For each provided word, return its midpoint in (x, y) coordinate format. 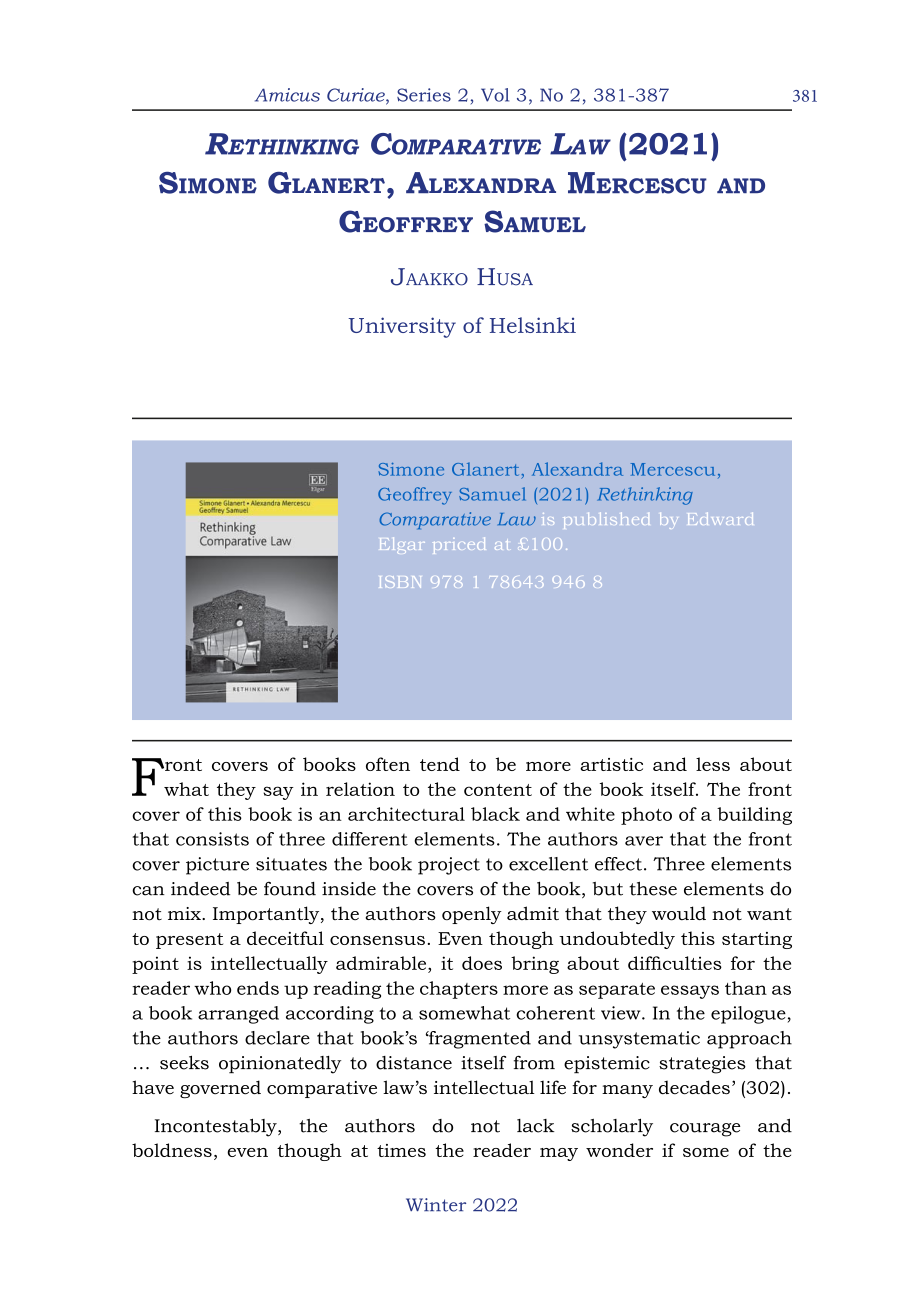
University (402, 327)
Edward (720, 518)
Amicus (287, 95)
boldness (172, 1150)
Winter (436, 1205)
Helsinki (533, 325)
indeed (200, 889)
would (679, 913)
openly (472, 915)
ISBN (400, 582)
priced (459, 545)
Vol (495, 95)
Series (424, 95)
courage (705, 1130)
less (713, 764)
